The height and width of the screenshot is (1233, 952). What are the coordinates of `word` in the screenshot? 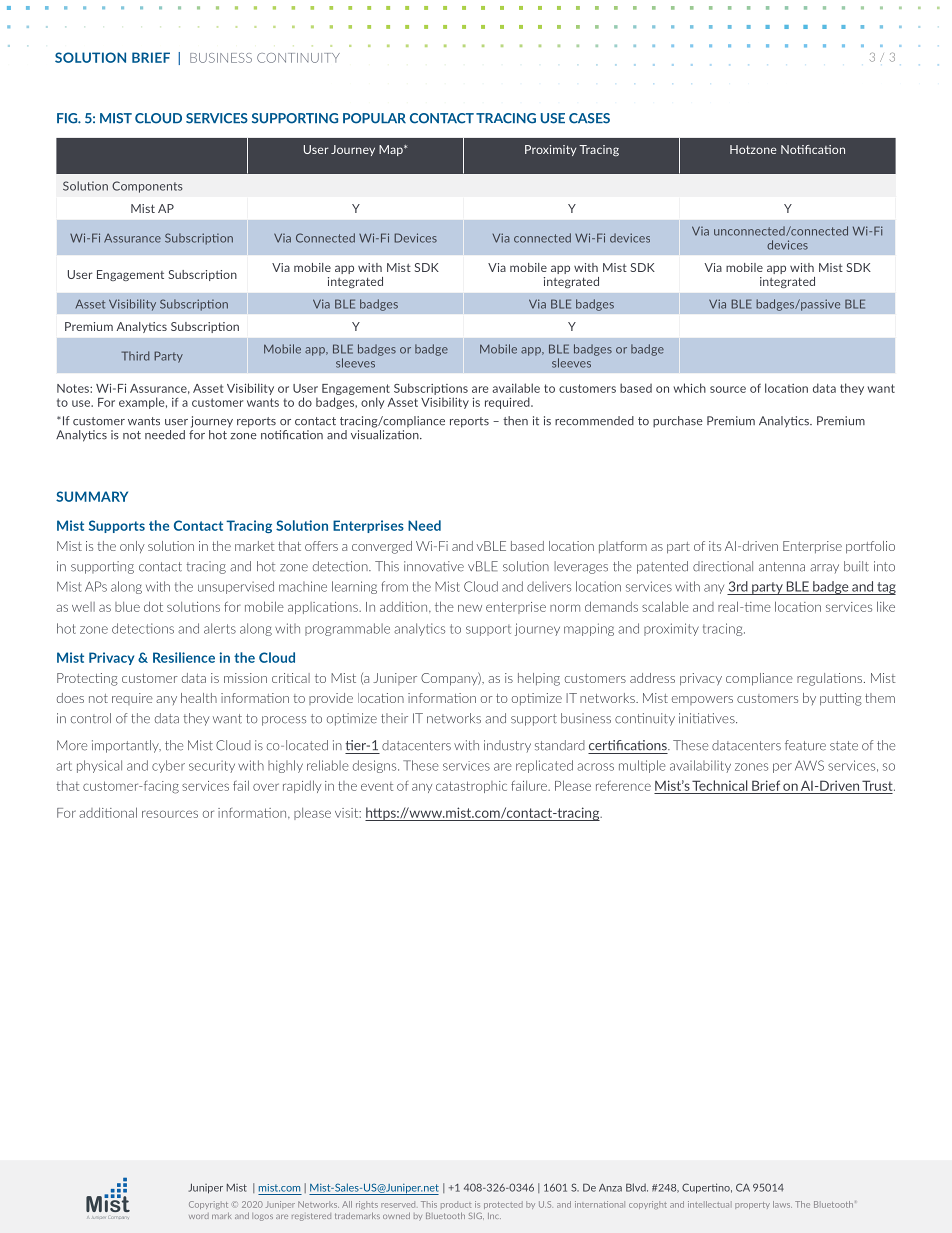 It's located at (199, 1216).
